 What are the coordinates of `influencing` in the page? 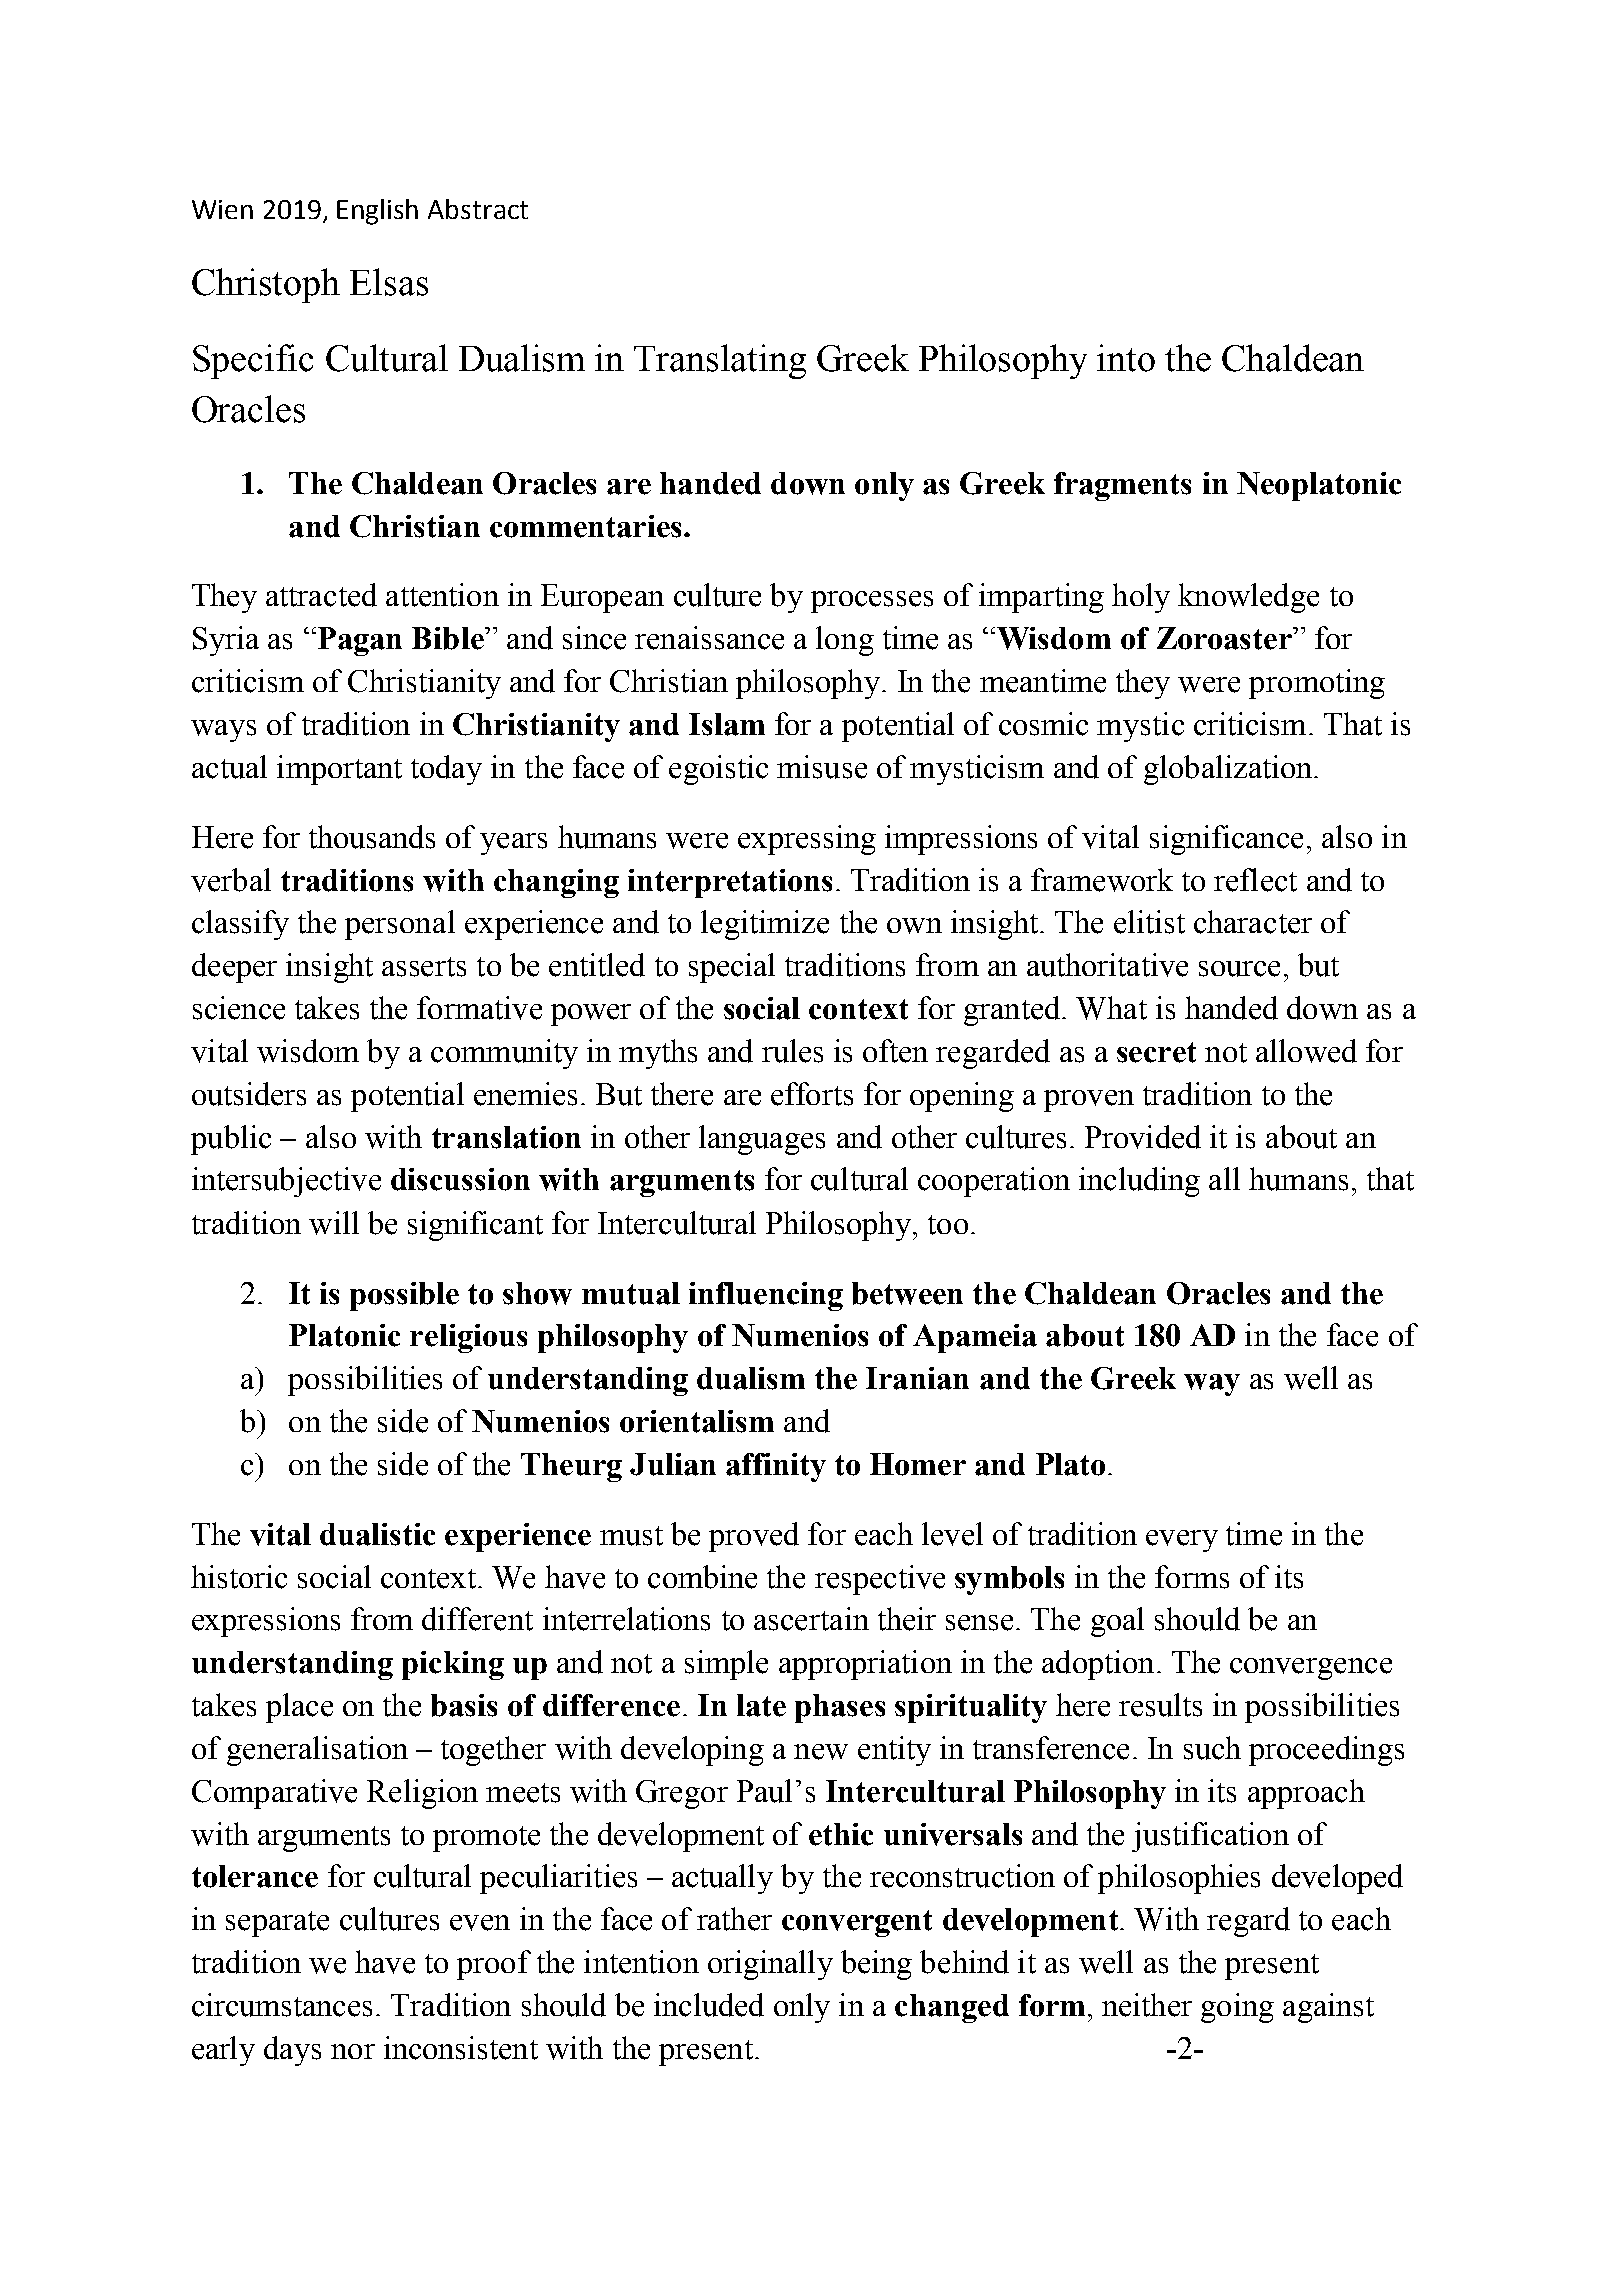 It's located at (766, 1296).
